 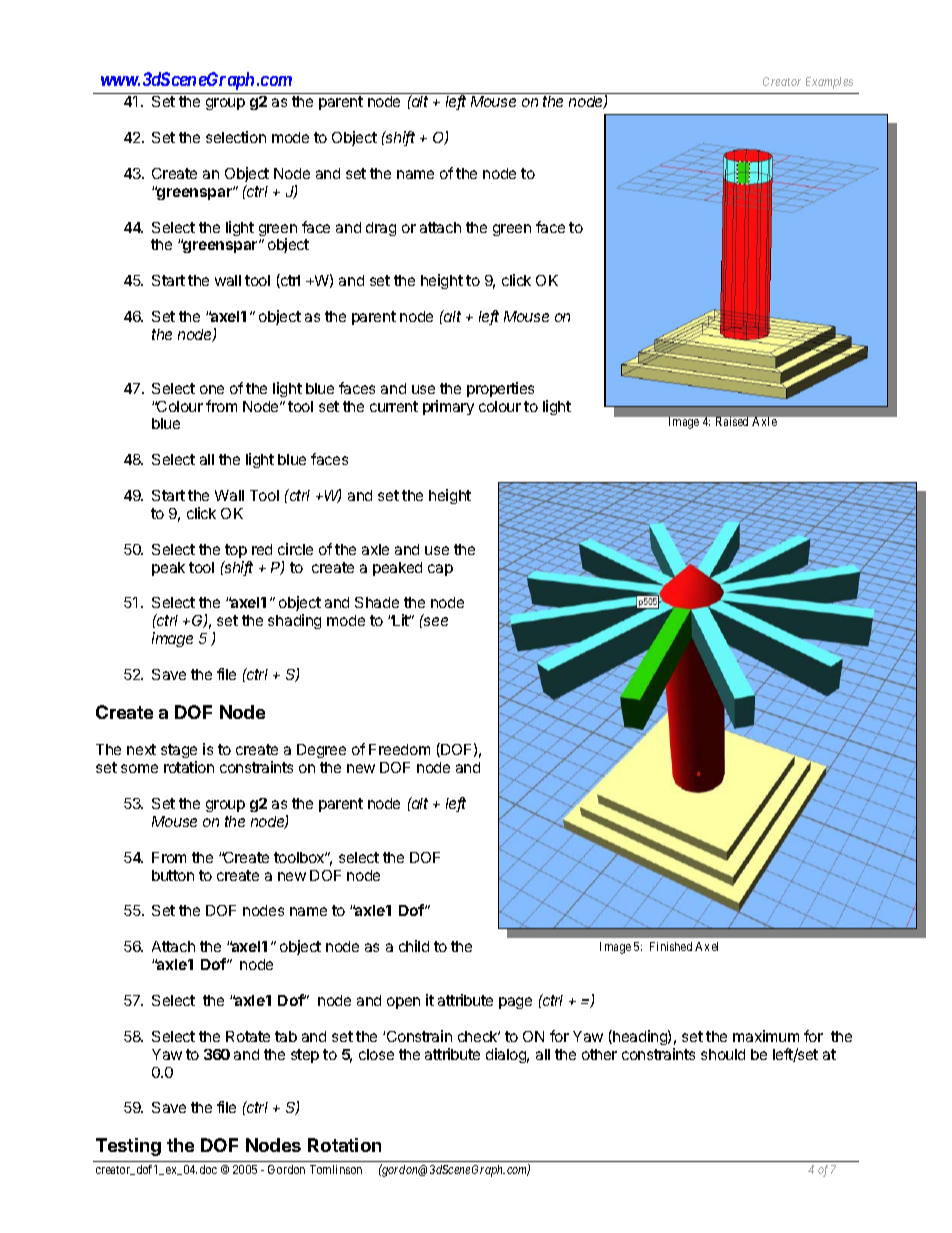 What do you see at coordinates (381, 229) in the document?
I see `drag` at bounding box center [381, 229].
